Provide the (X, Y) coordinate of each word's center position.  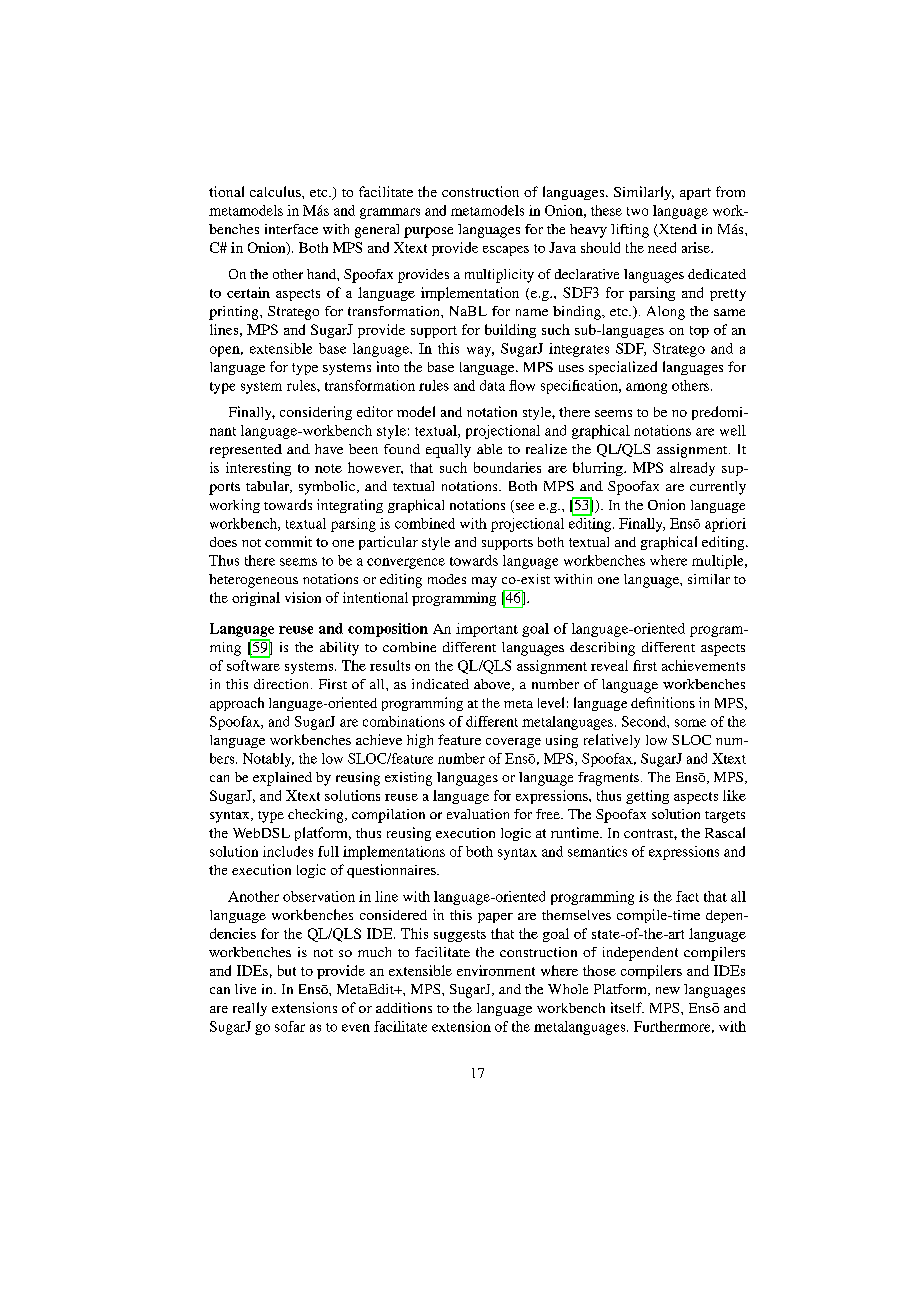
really (250, 1009)
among (646, 388)
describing (602, 649)
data (492, 385)
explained (282, 779)
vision (303, 597)
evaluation (478, 814)
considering (316, 413)
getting (647, 797)
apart (695, 194)
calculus (276, 191)
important (487, 630)
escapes (506, 251)
